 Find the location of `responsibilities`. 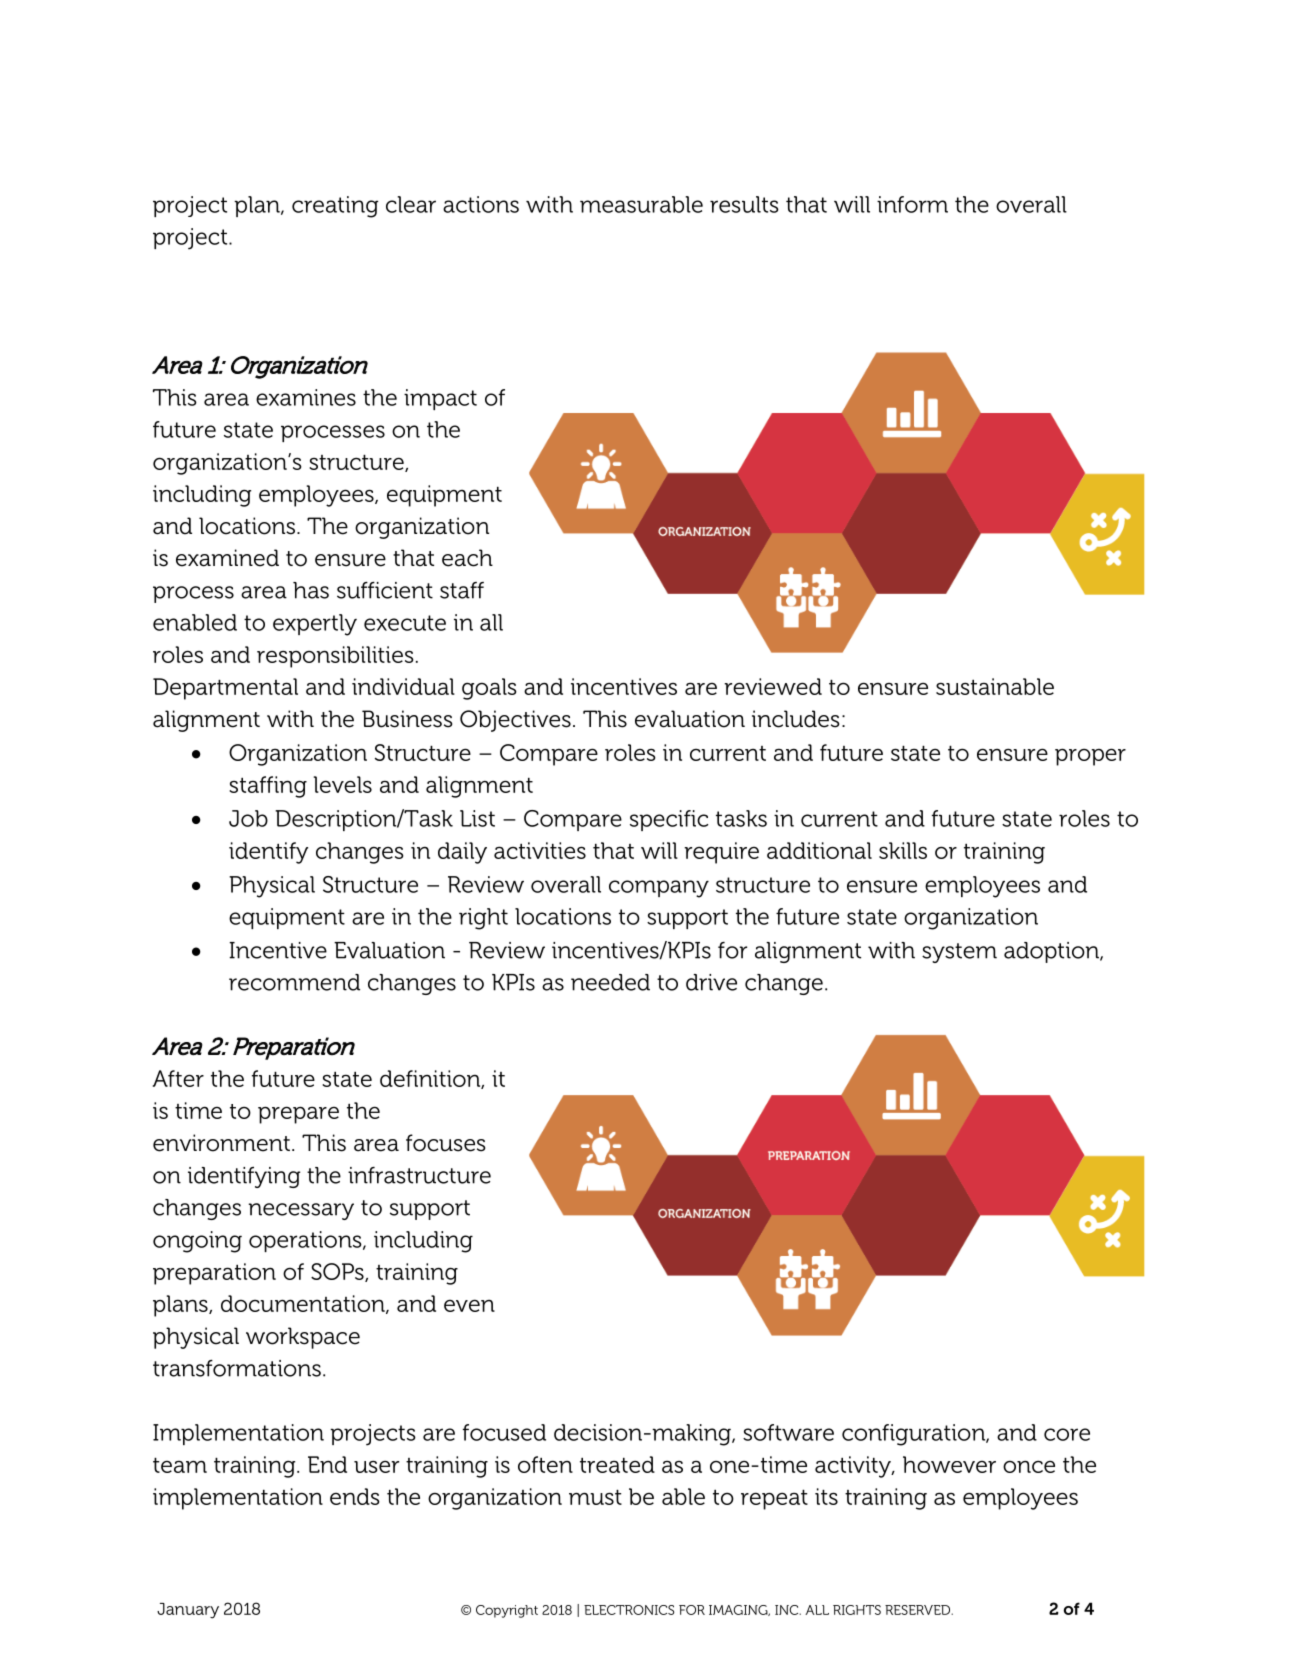

responsibilities is located at coordinates (335, 657).
